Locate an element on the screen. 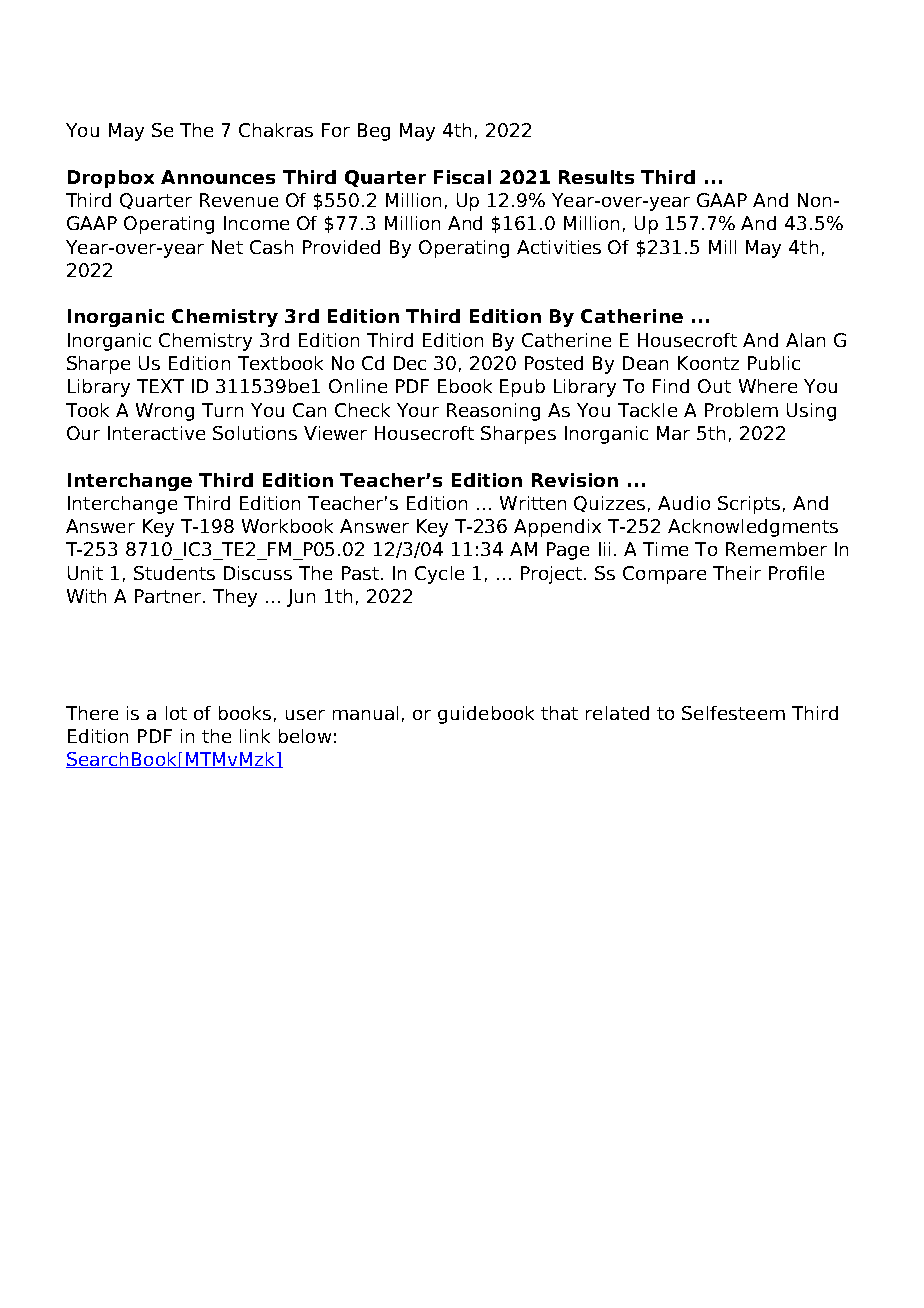 This screenshot has height=1308, width=924. Fiscal is located at coordinates (462, 177).
